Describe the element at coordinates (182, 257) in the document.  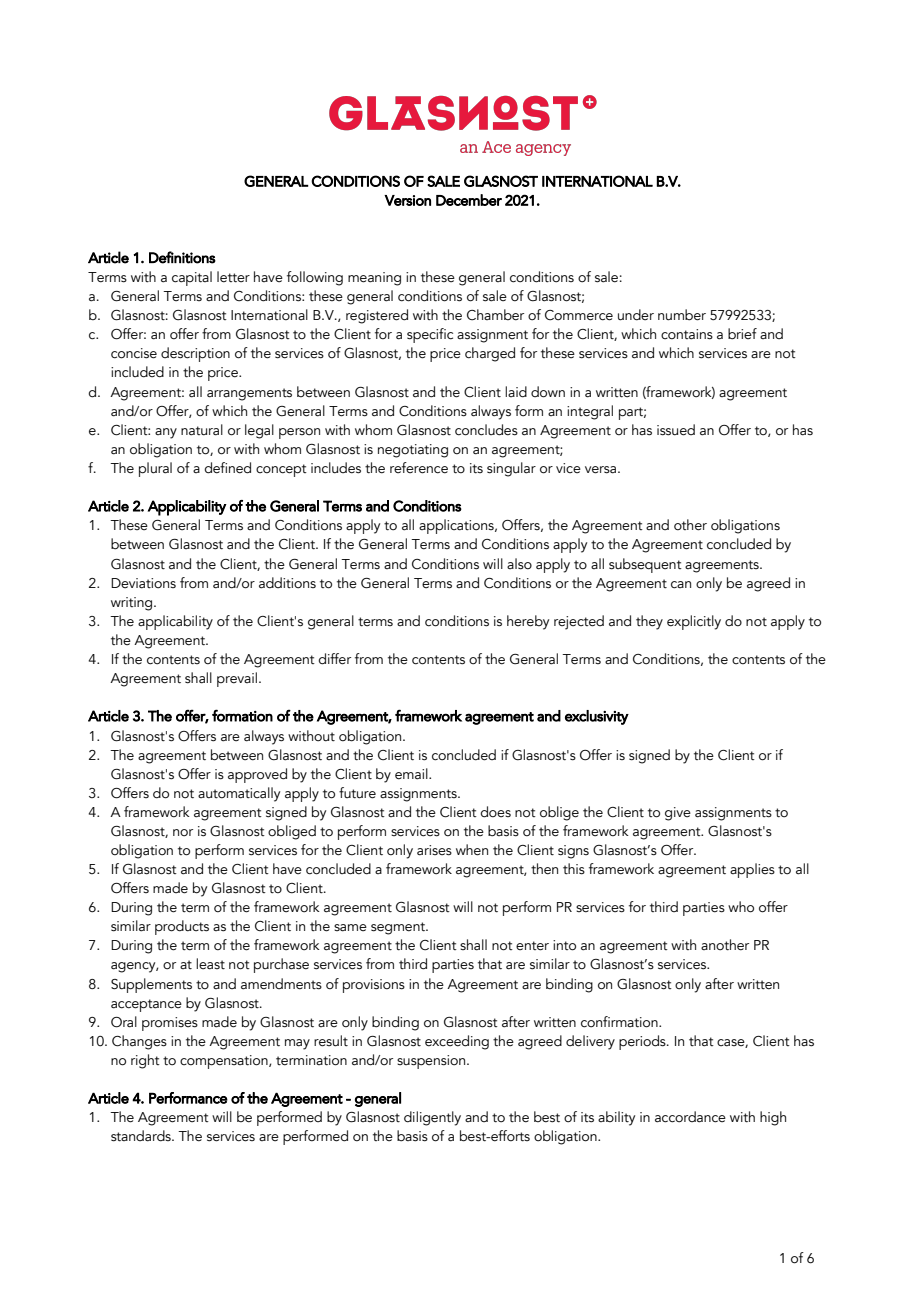
I see `Definitions` at that location.
